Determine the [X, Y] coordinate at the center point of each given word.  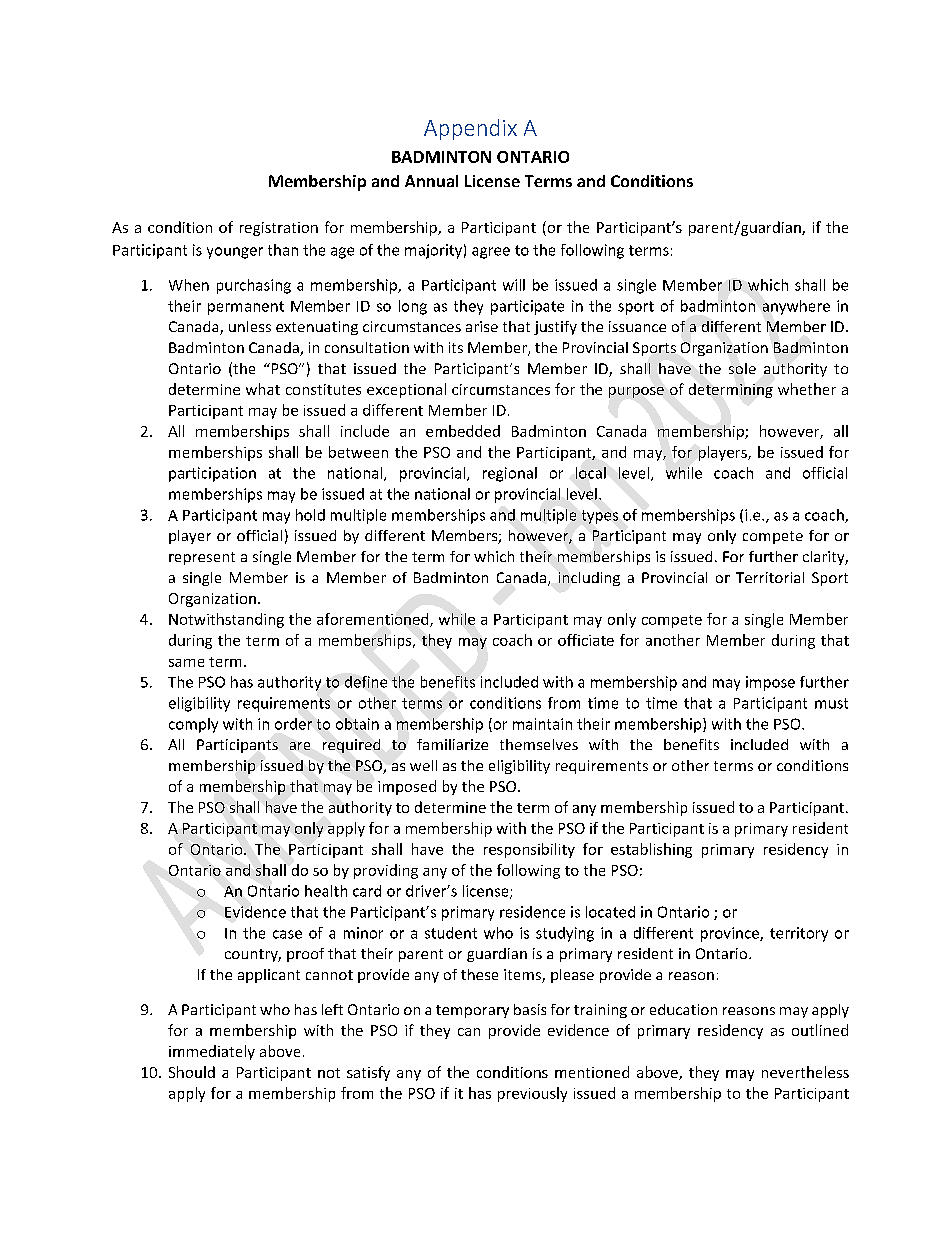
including [589, 579]
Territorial [770, 577]
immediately [212, 1052]
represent [202, 558]
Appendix [470, 129]
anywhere [796, 307]
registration [279, 229]
